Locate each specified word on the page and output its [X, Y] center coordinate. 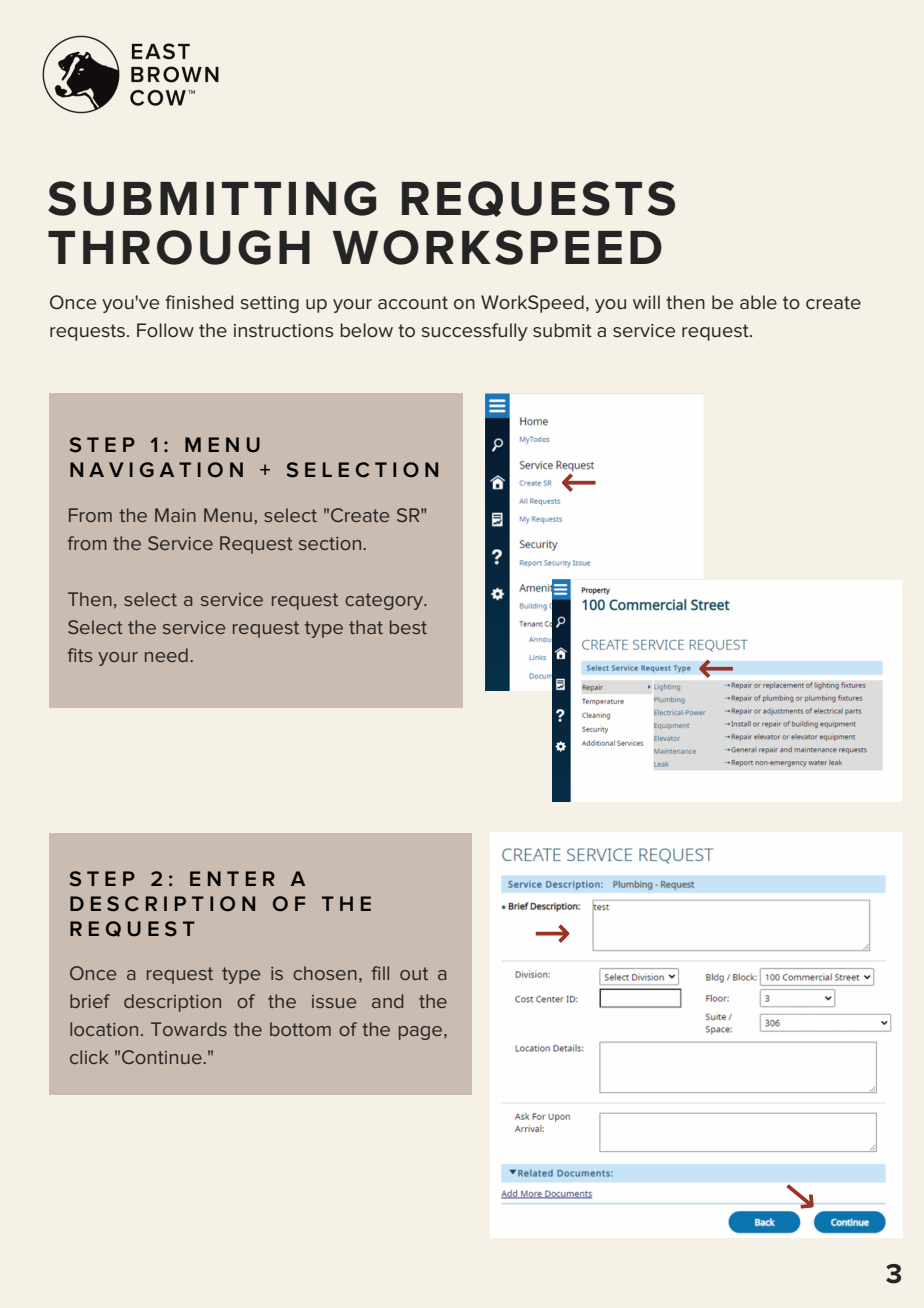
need [166, 655]
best [408, 627]
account [413, 303]
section [331, 543]
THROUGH [179, 247]
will [646, 302]
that [366, 627]
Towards [189, 1029]
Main [175, 515]
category [385, 601]
